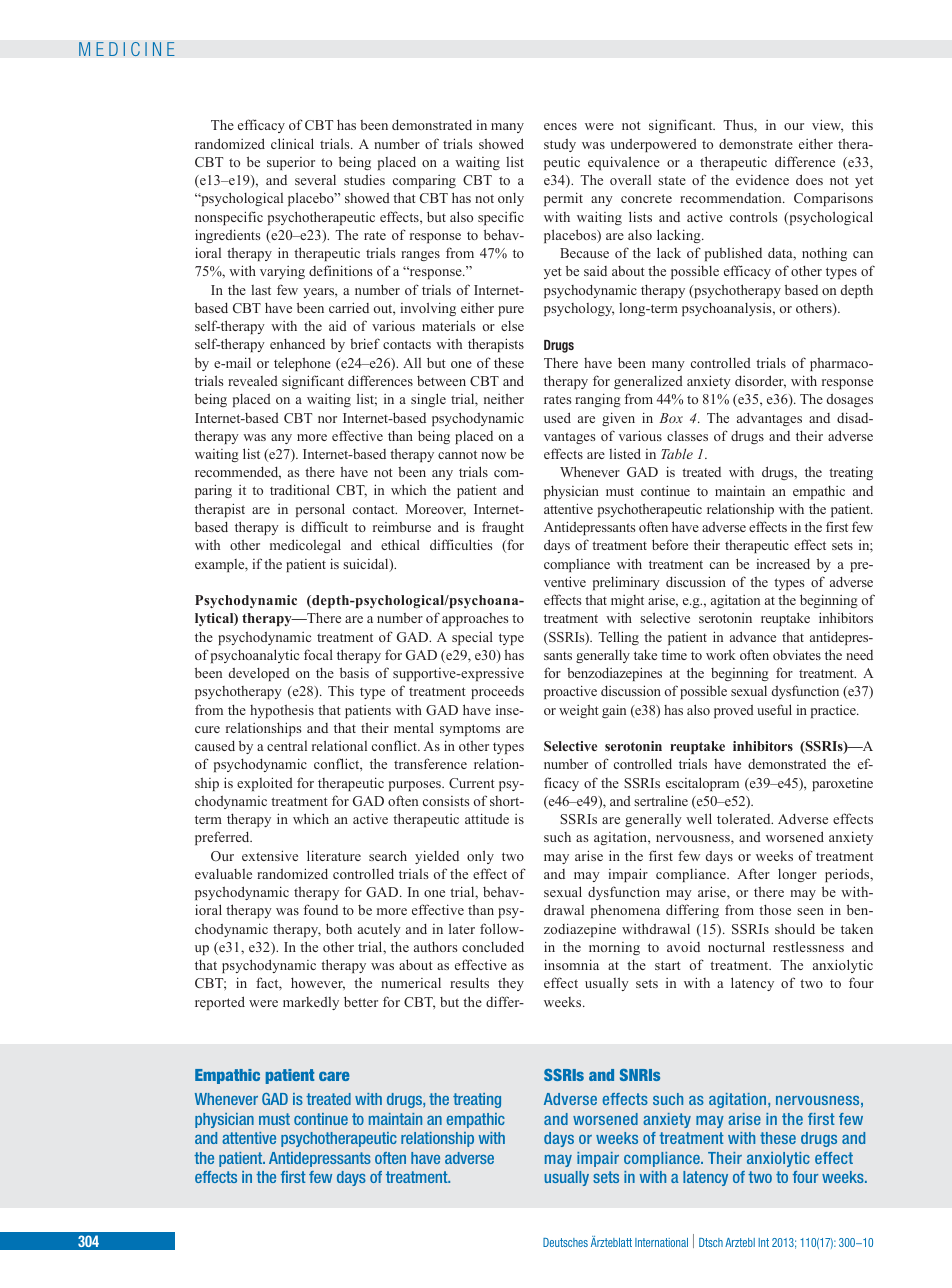 The width and height of the screenshot is (952, 1288). Describe the element at coordinates (661, 1242) in the screenshot. I see `International` at that location.
